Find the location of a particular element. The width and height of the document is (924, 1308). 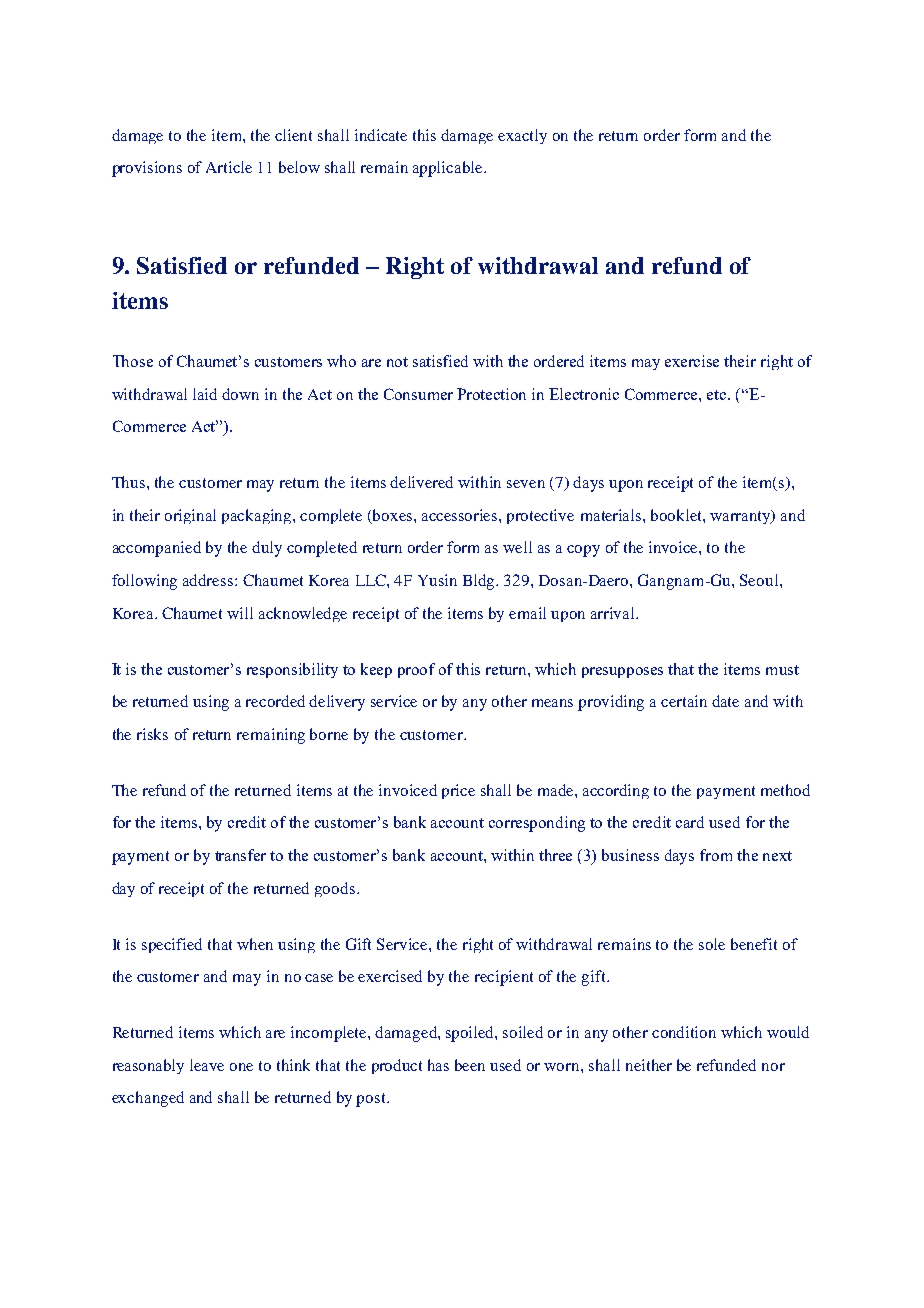

applicable is located at coordinates (449, 169).
